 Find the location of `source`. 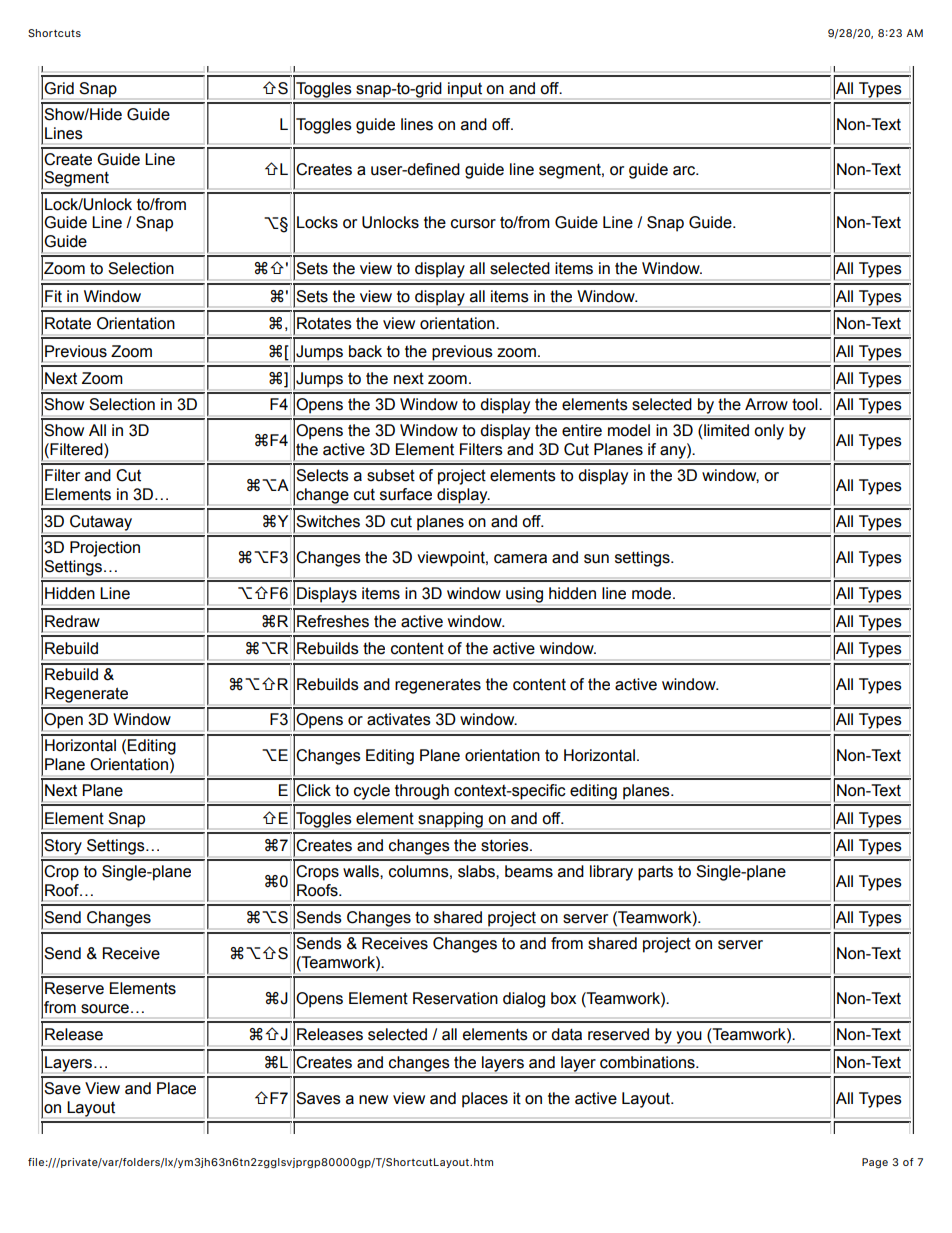

source is located at coordinates (105, 1009).
